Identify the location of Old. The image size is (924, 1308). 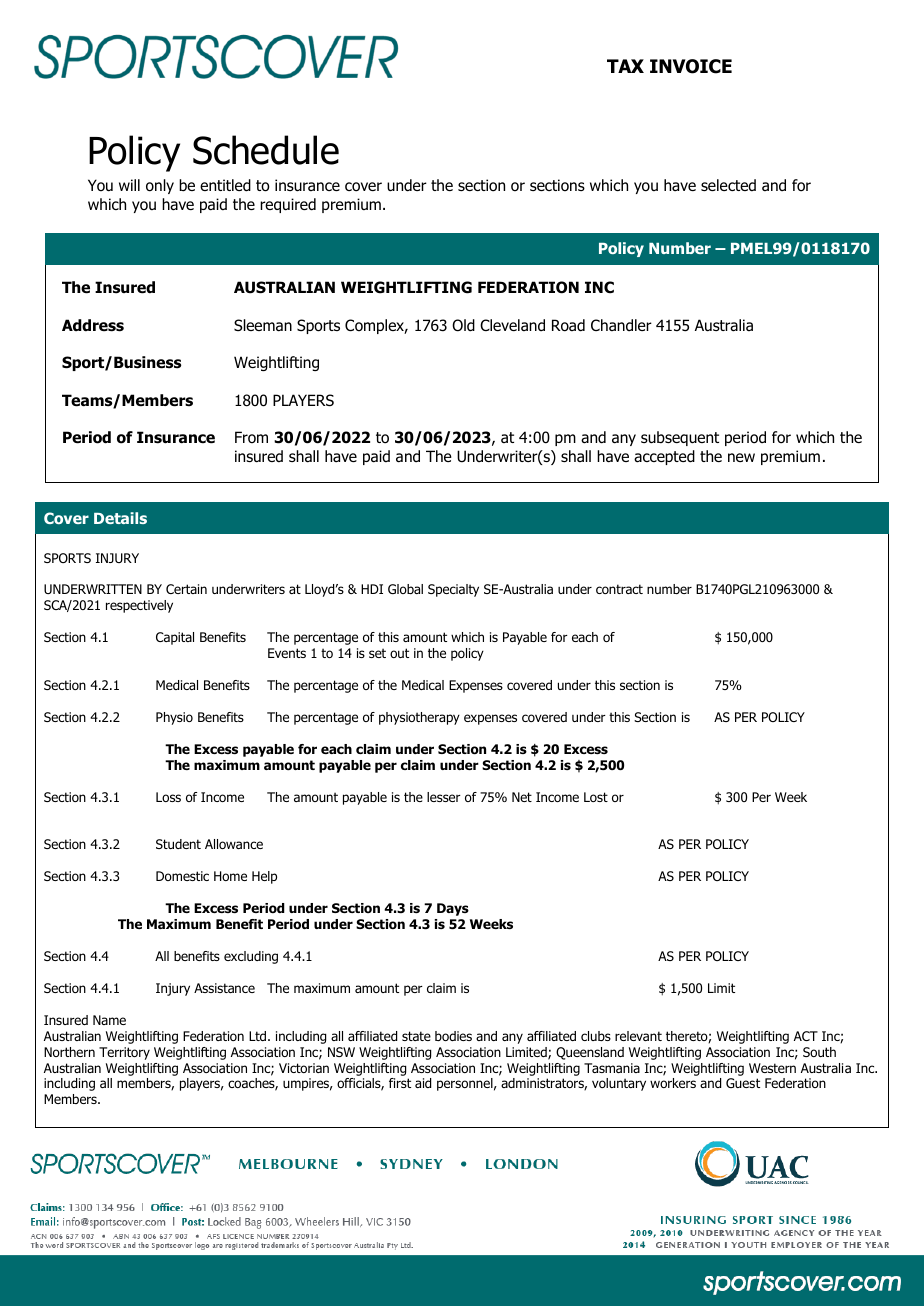
(463, 325).
